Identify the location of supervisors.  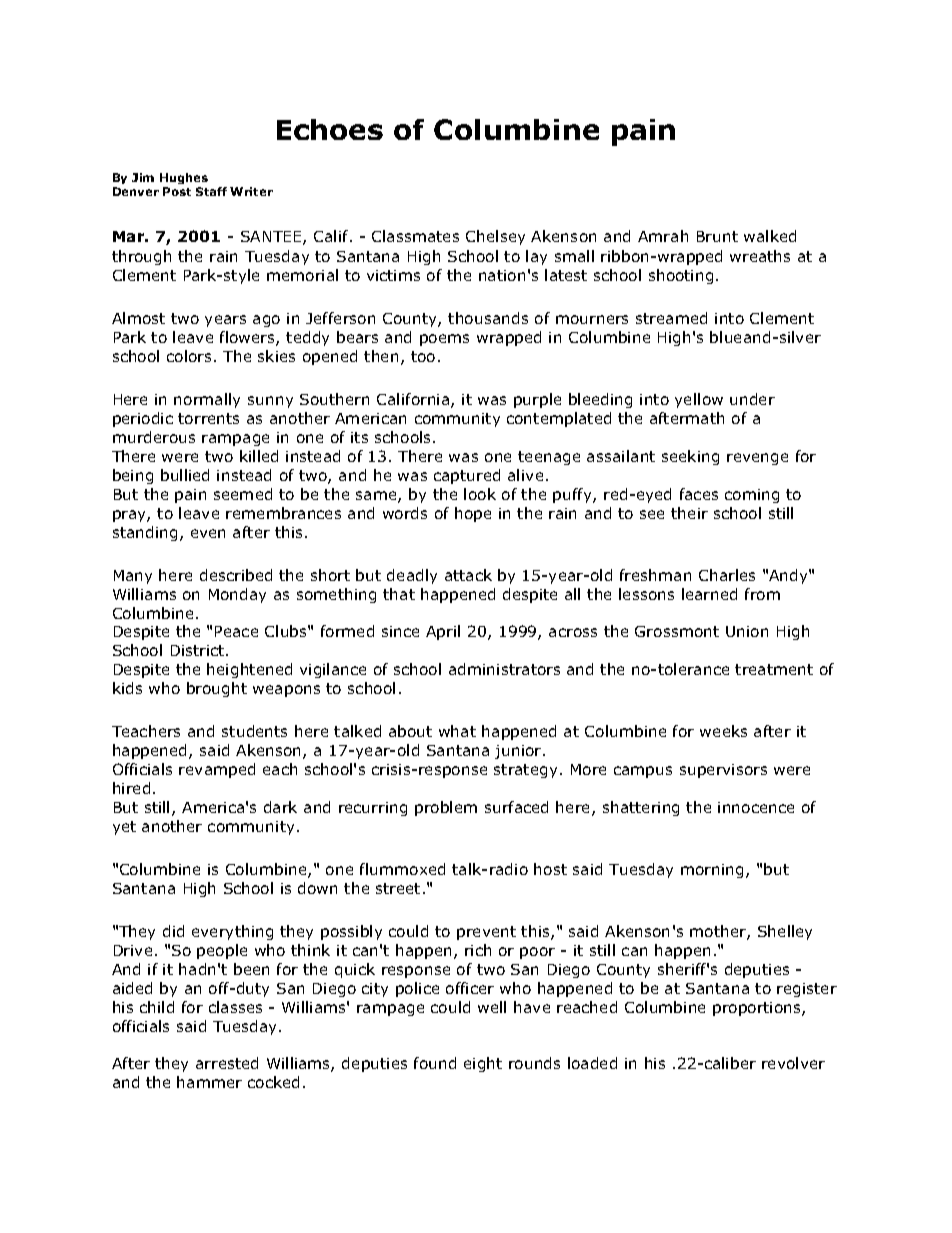
(723, 771).
